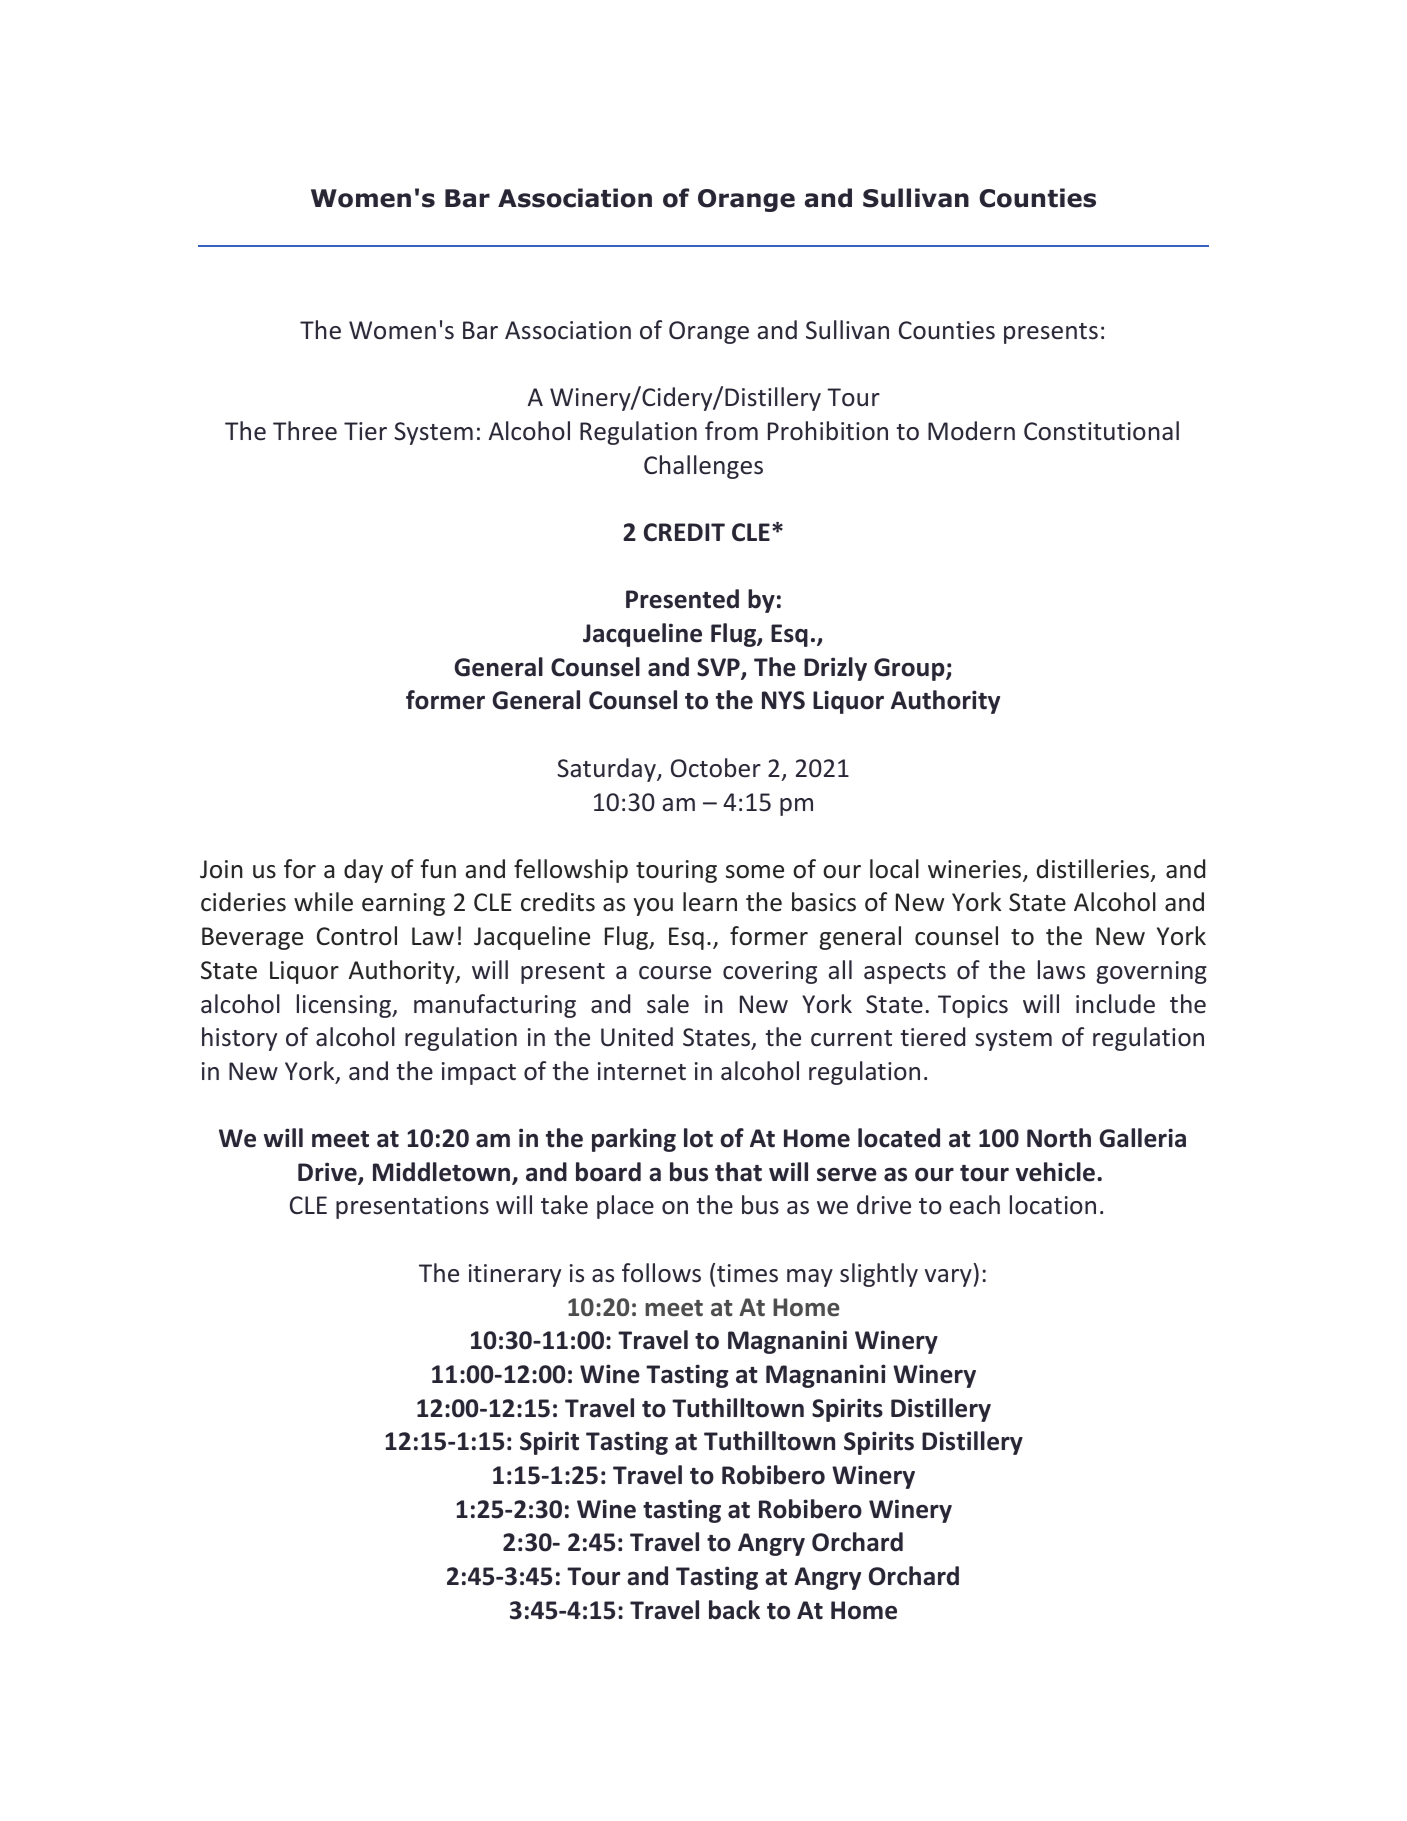 This page has width=1407, height=1821. Describe the element at coordinates (948, 1278) in the page. I see `vary` at that location.
